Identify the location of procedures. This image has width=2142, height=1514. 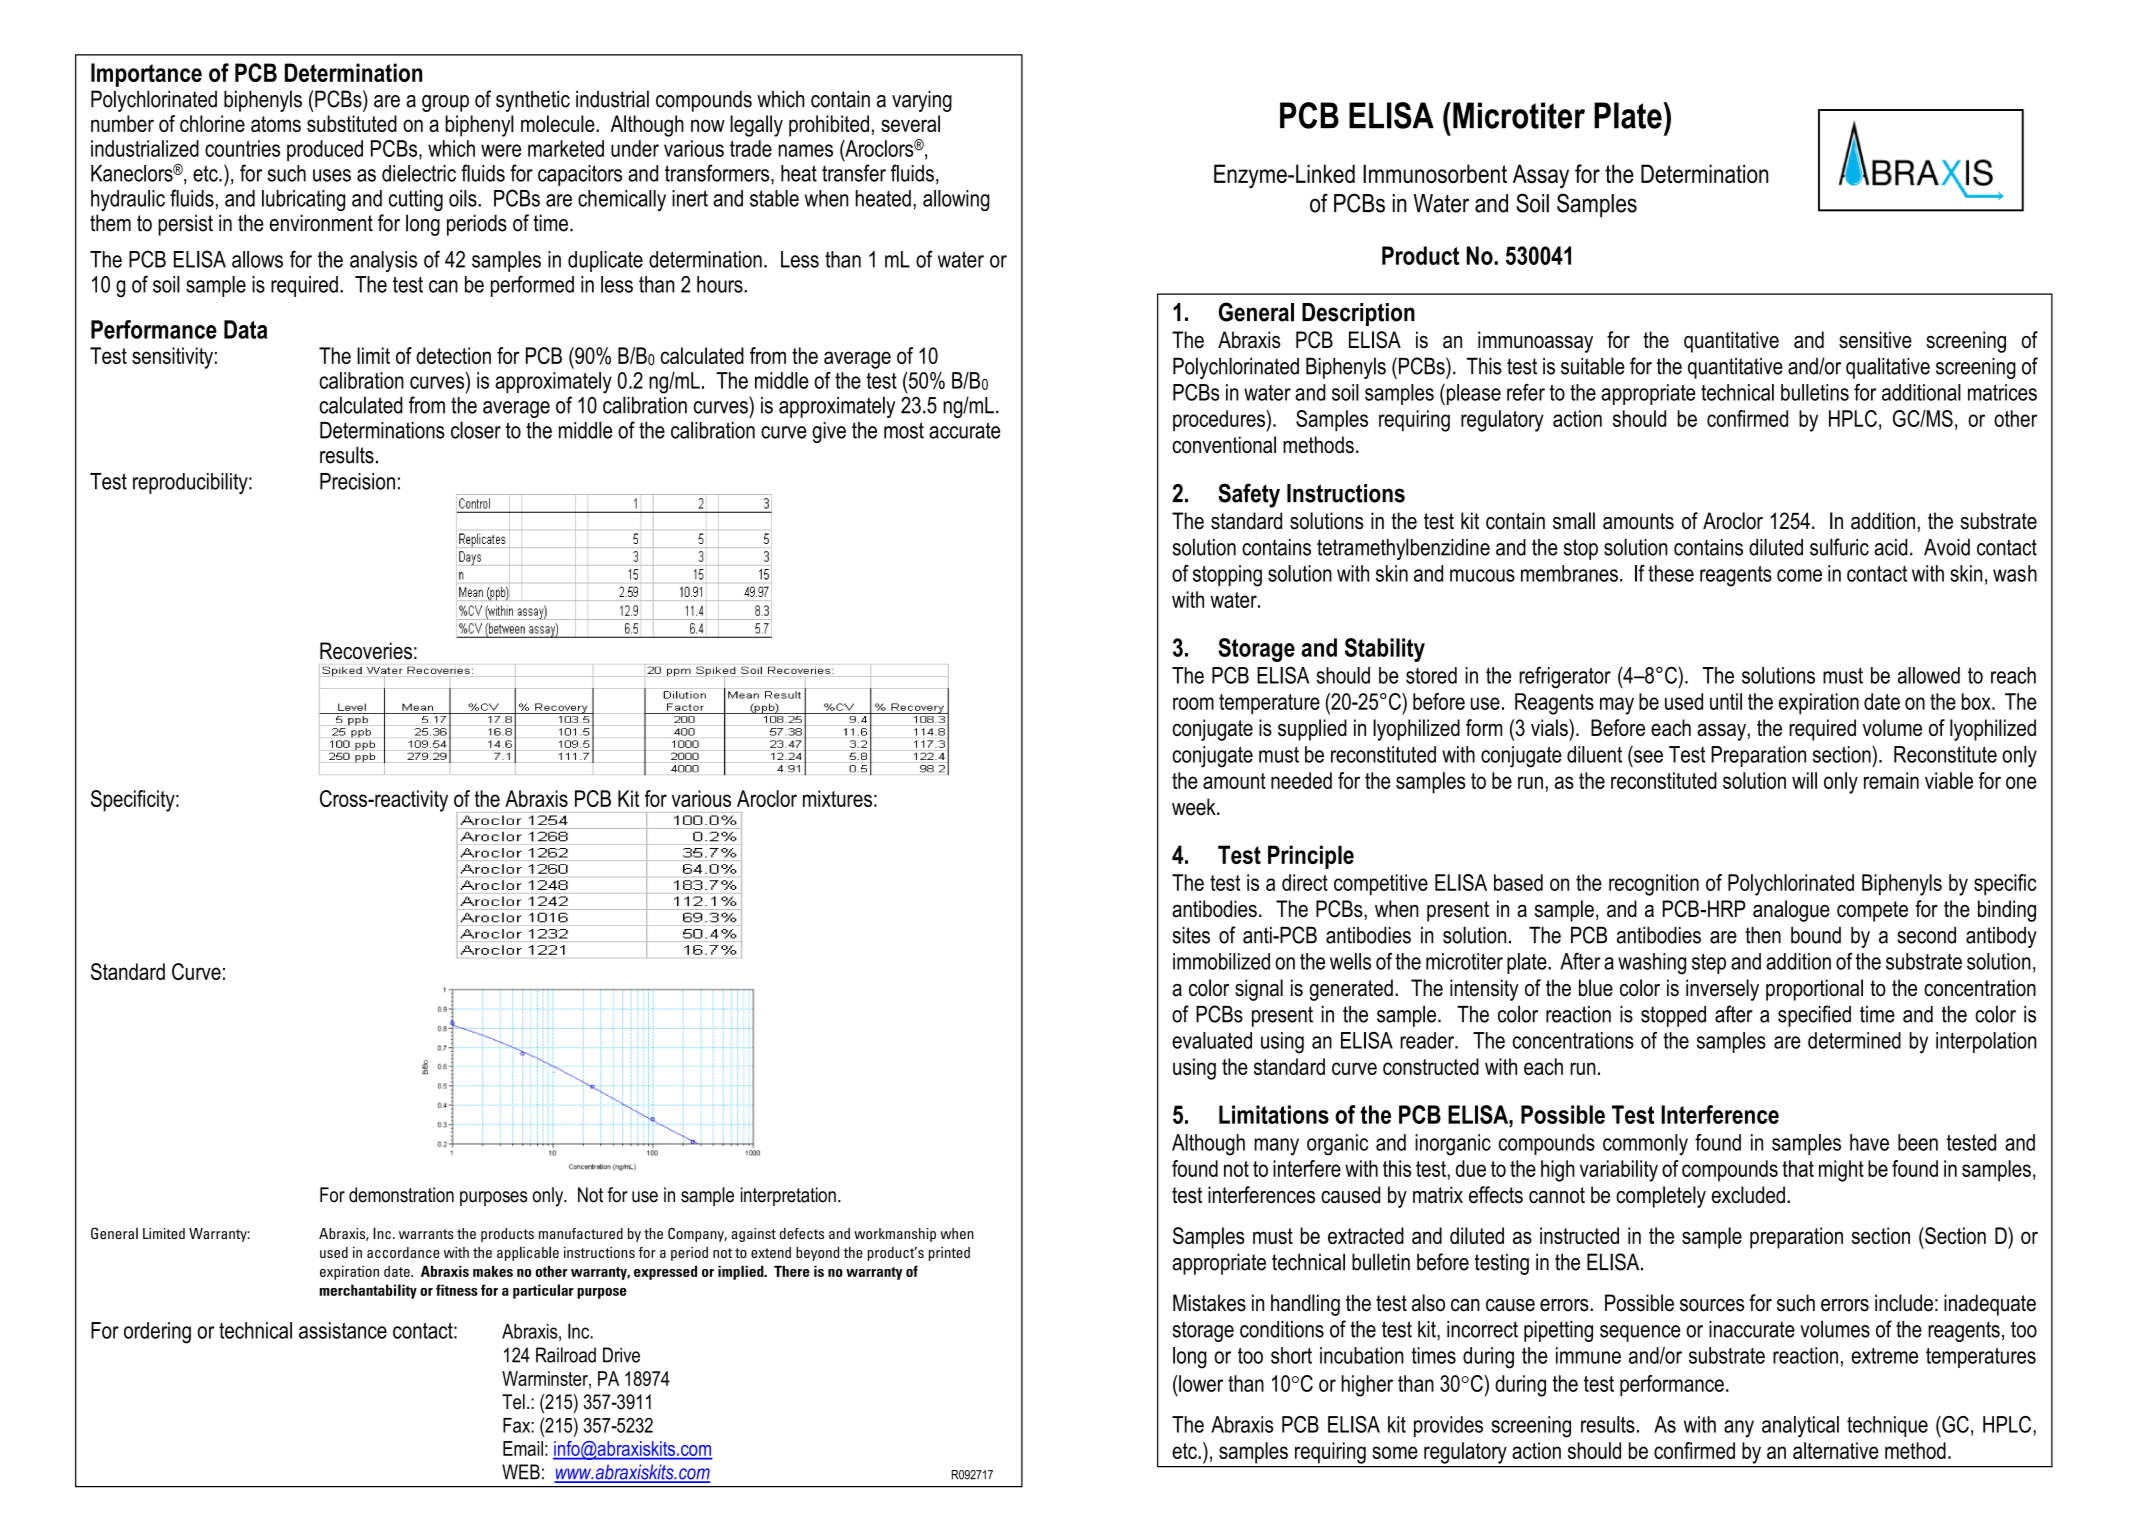
(1220, 421).
